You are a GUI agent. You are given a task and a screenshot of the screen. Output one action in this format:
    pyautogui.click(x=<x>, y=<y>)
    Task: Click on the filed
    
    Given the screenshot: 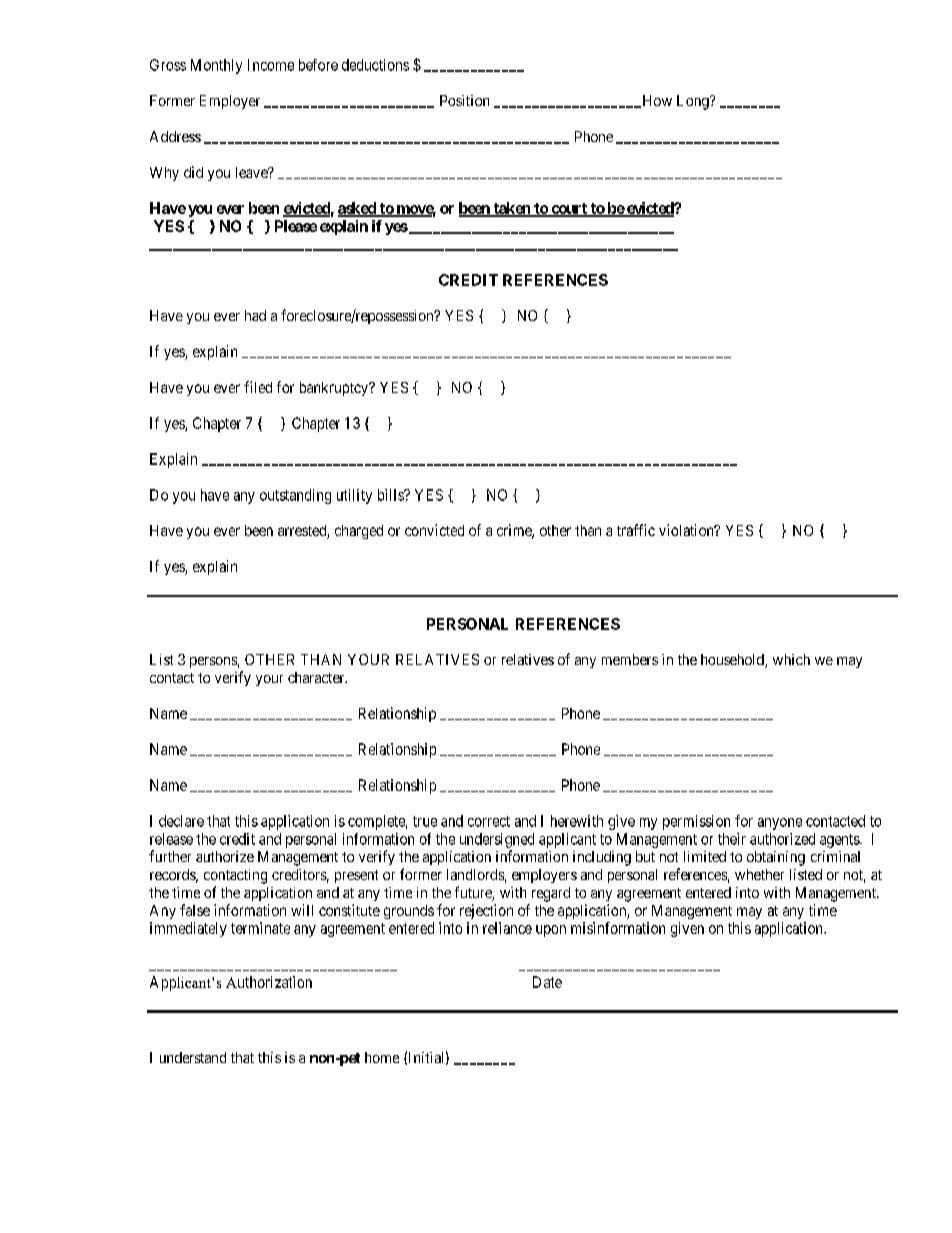 What is the action you would take?
    pyautogui.click(x=258, y=387)
